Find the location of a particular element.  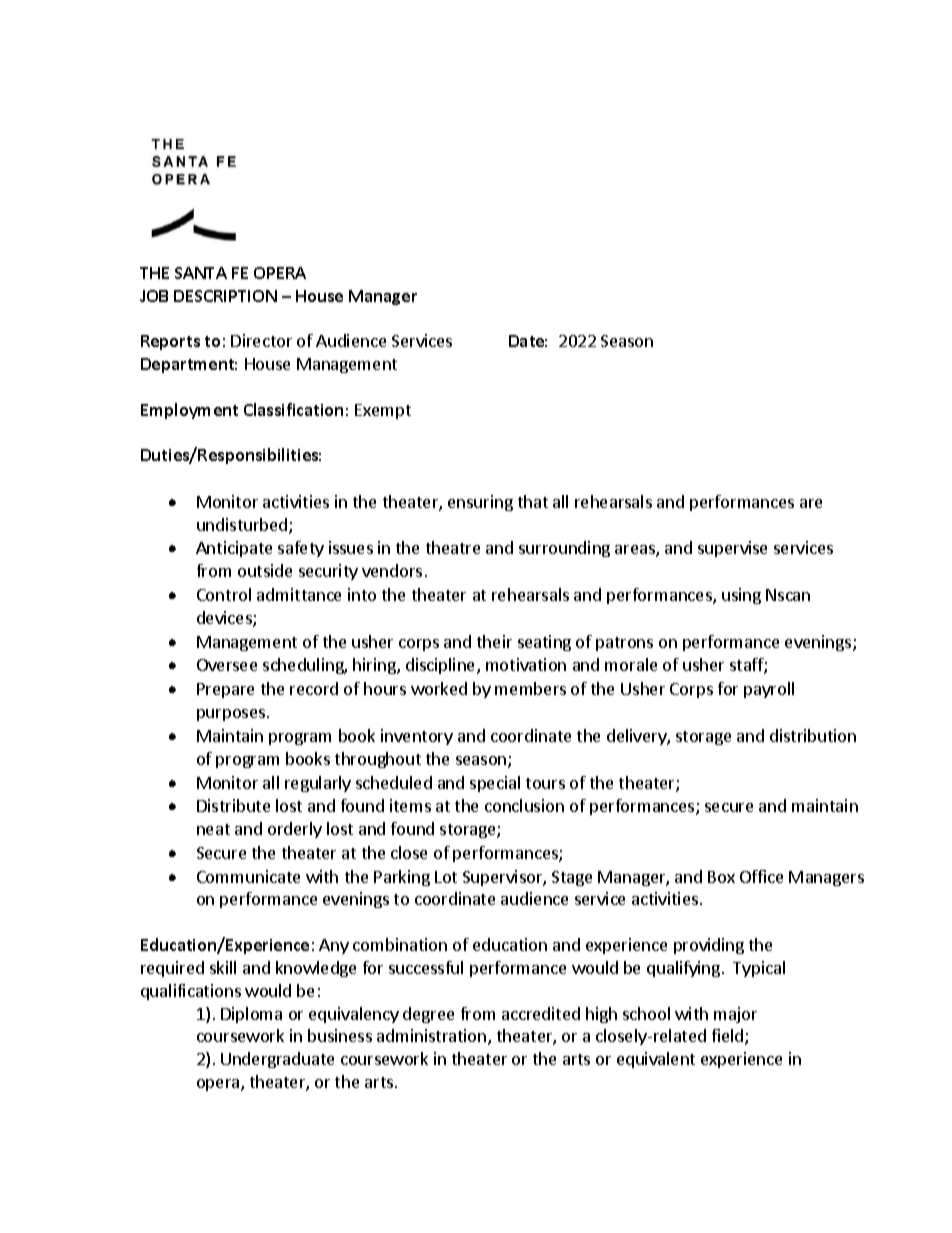

that is located at coordinates (533, 501).
